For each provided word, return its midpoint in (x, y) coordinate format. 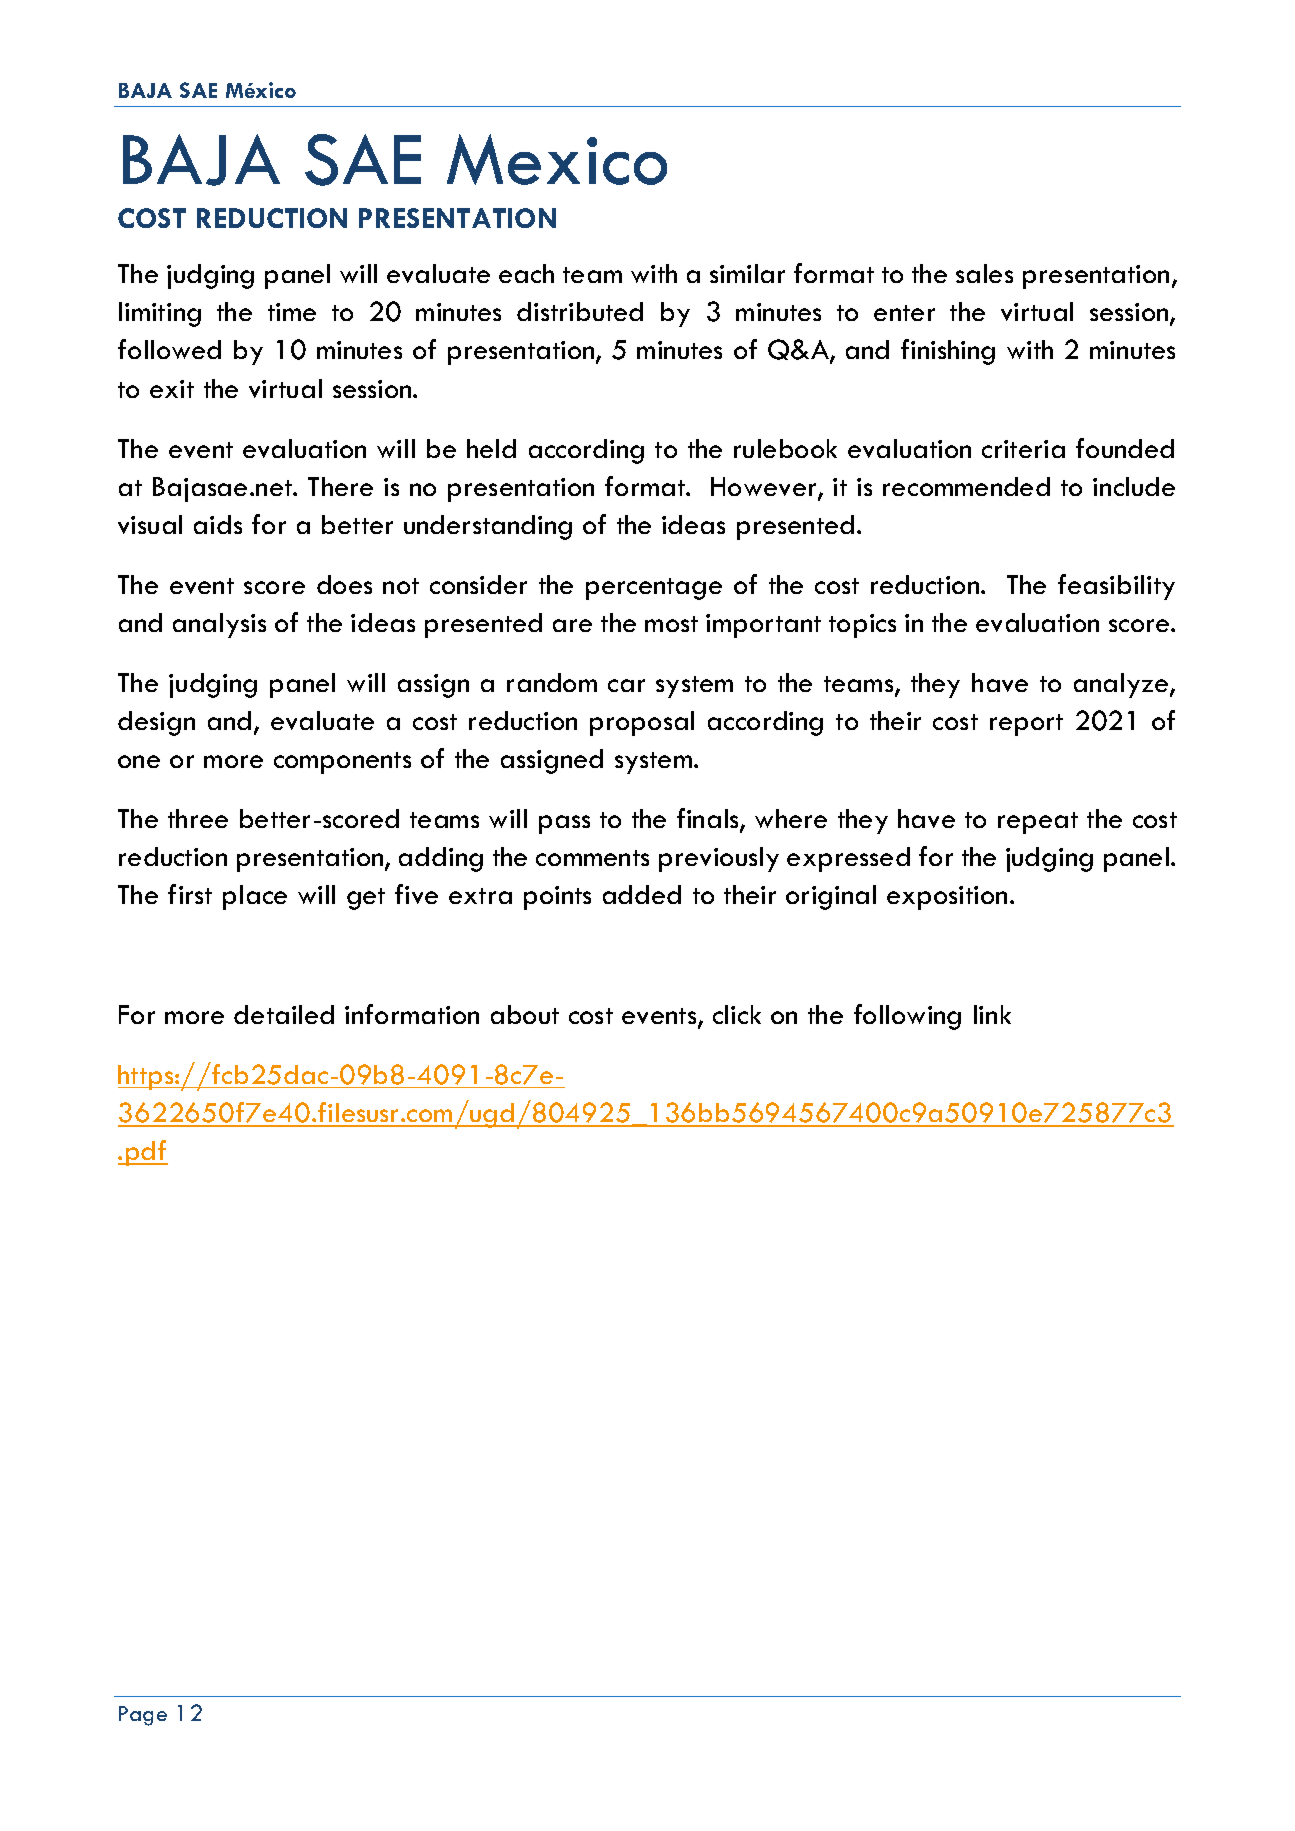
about (525, 1014)
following (907, 1017)
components (342, 763)
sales (984, 273)
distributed (580, 311)
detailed (284, 1014)
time (292, 312)
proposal (642, 723)
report (1026, 725)
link (992, 1014)
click (737, 1014)
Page (143, 1716)
